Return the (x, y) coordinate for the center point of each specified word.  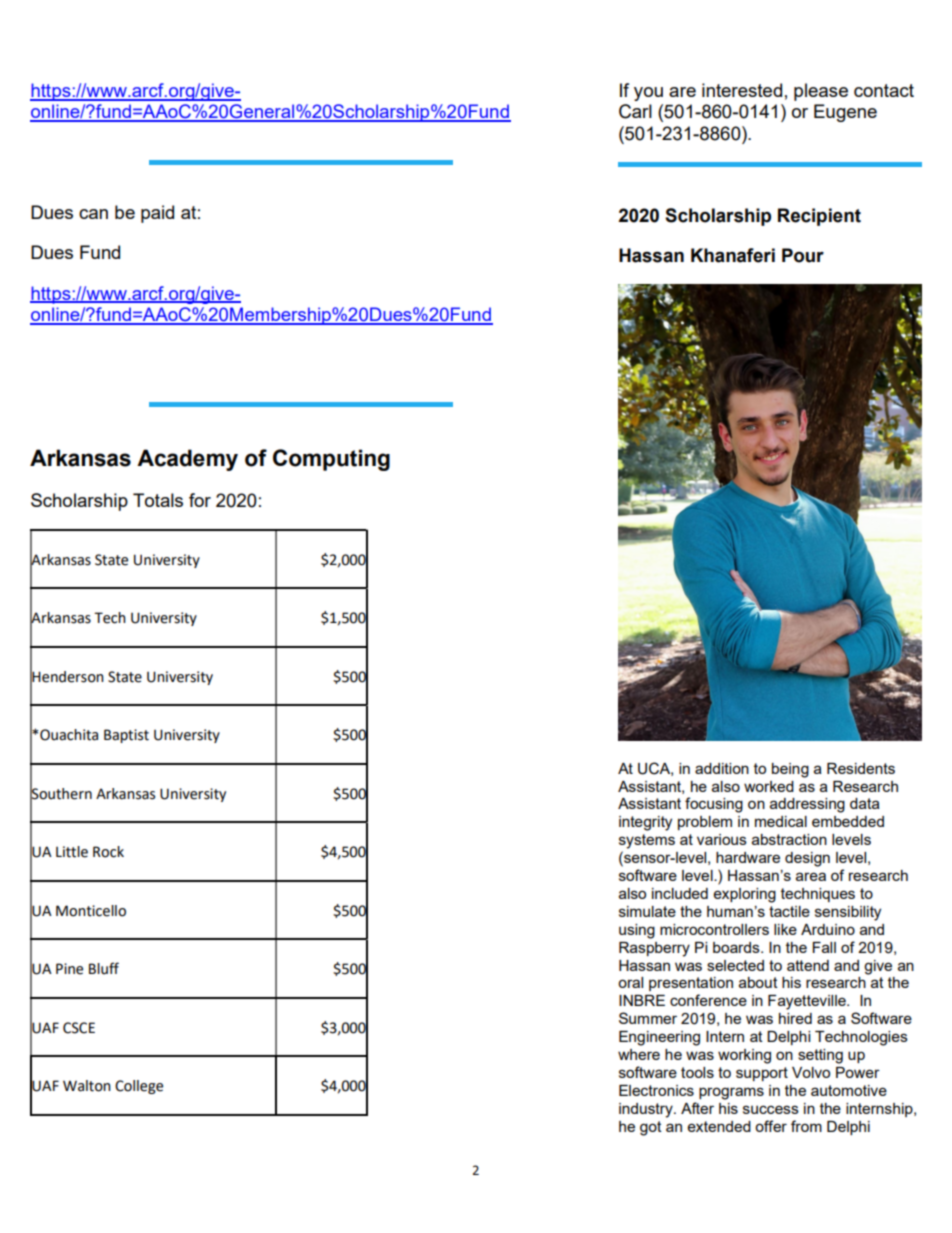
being (790, 770)
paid (157, 214)
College (139, 1087)
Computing (331, 460)
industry (647, 1110)
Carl (635, 111)
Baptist (126, 736)
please (821, 92)
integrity (645, 823)
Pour (803, 255)
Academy (187, 460)
